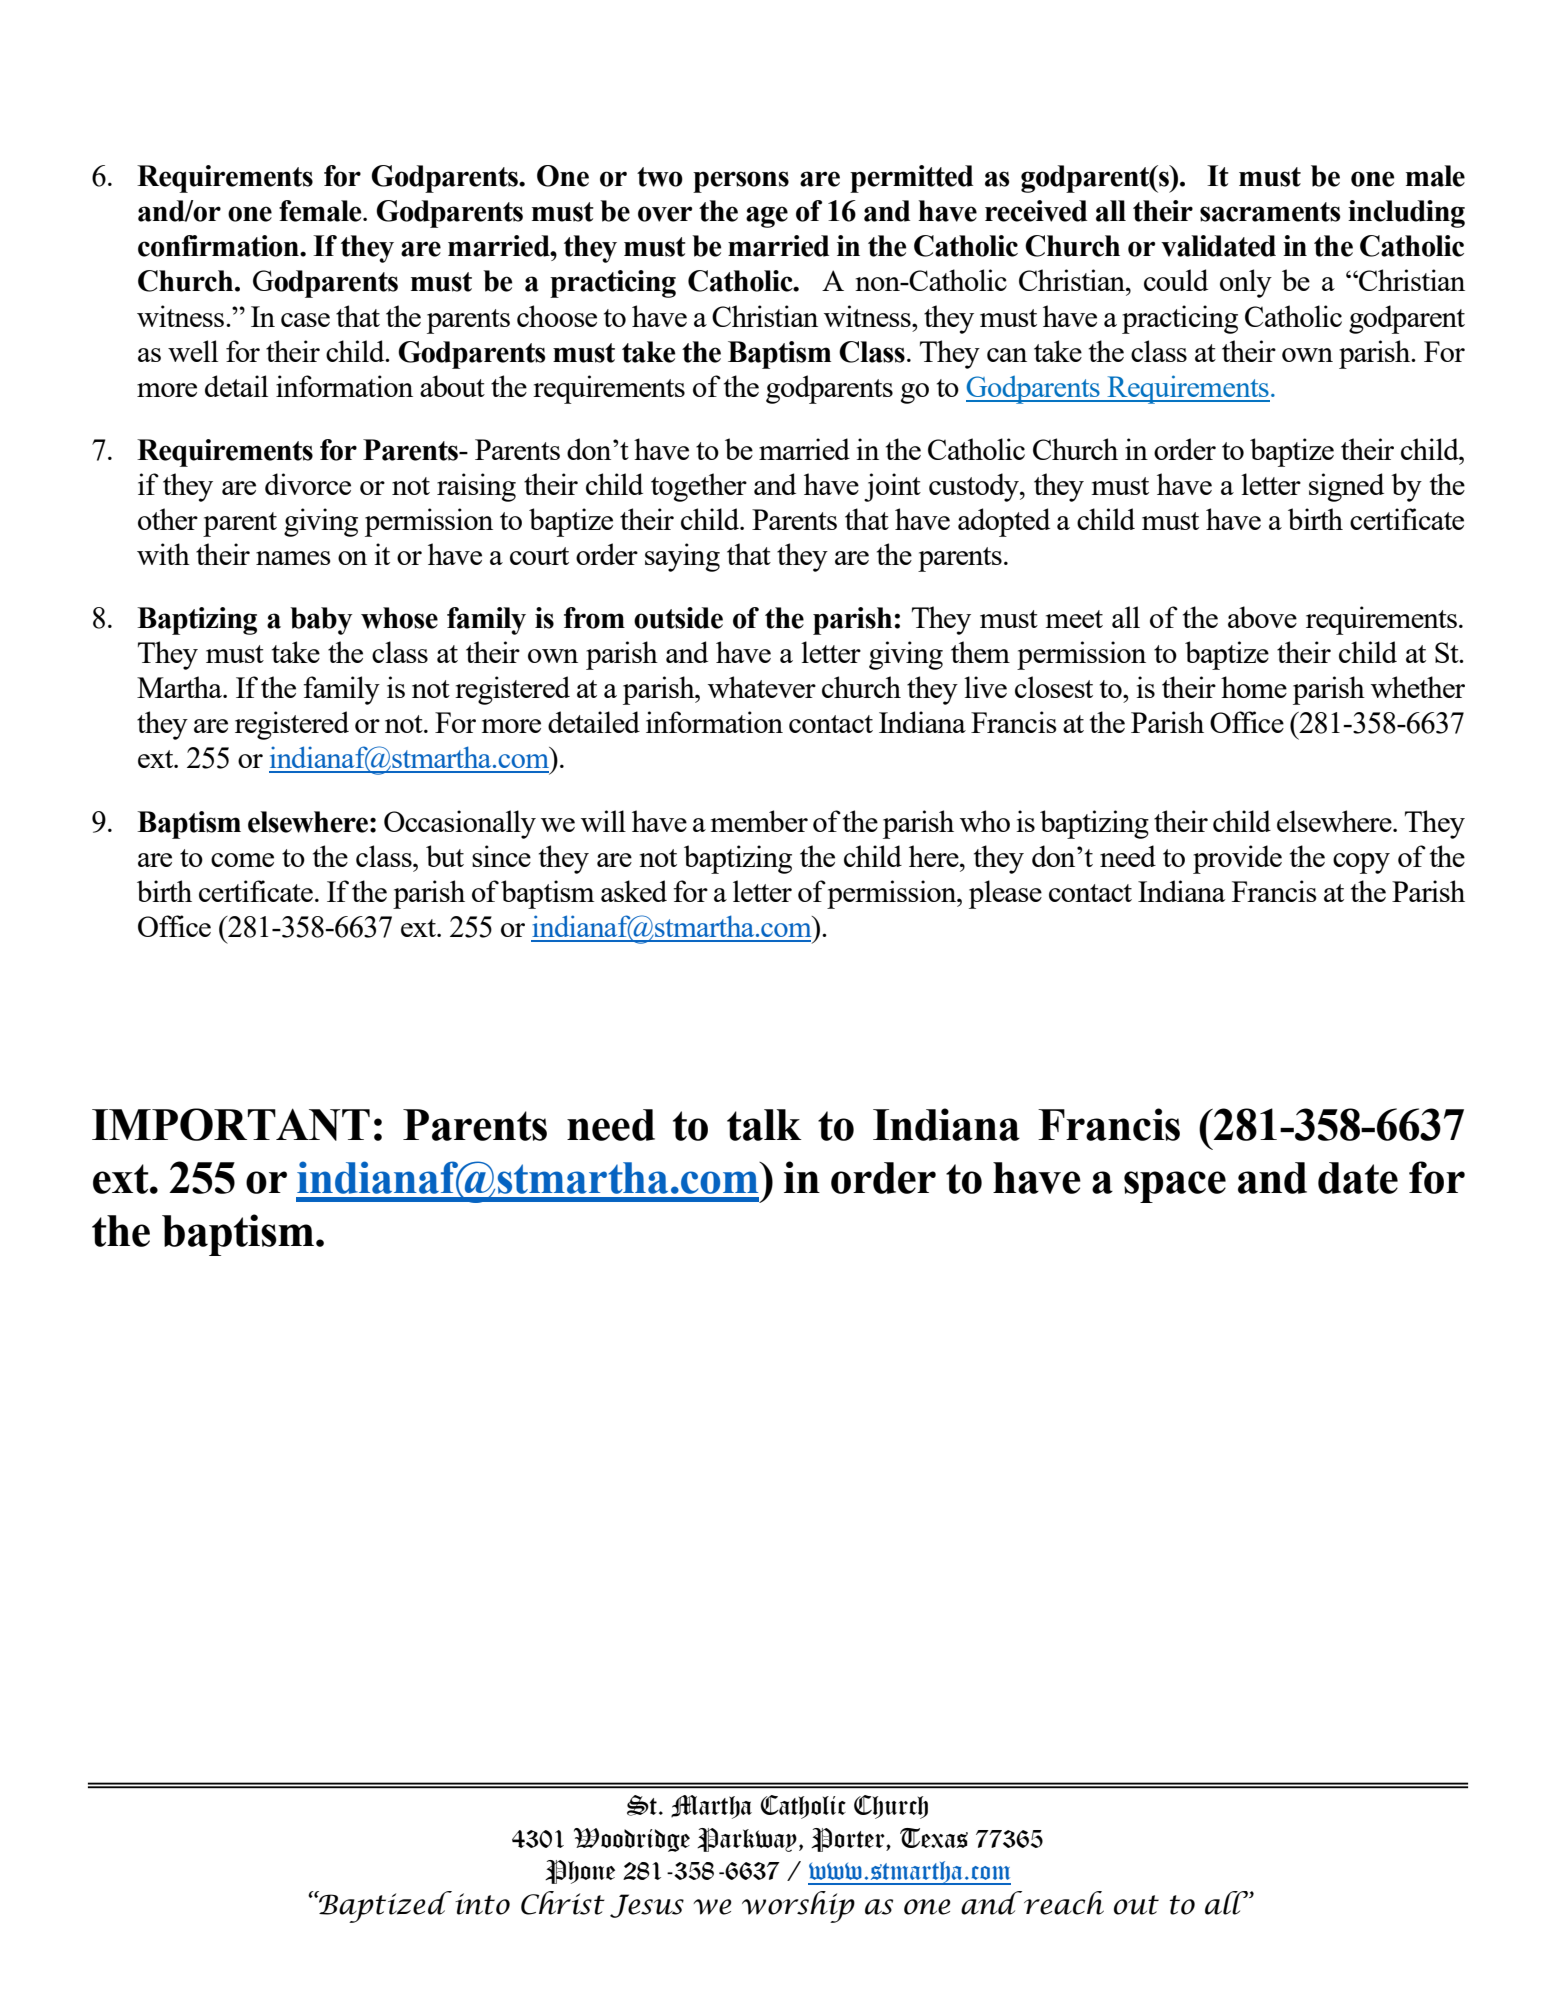 This screenshot has height=2014, width=1556. What do you see at coordinates (767, 217) in the screenshot?
I see `age` at bounding box center [767, 217].
